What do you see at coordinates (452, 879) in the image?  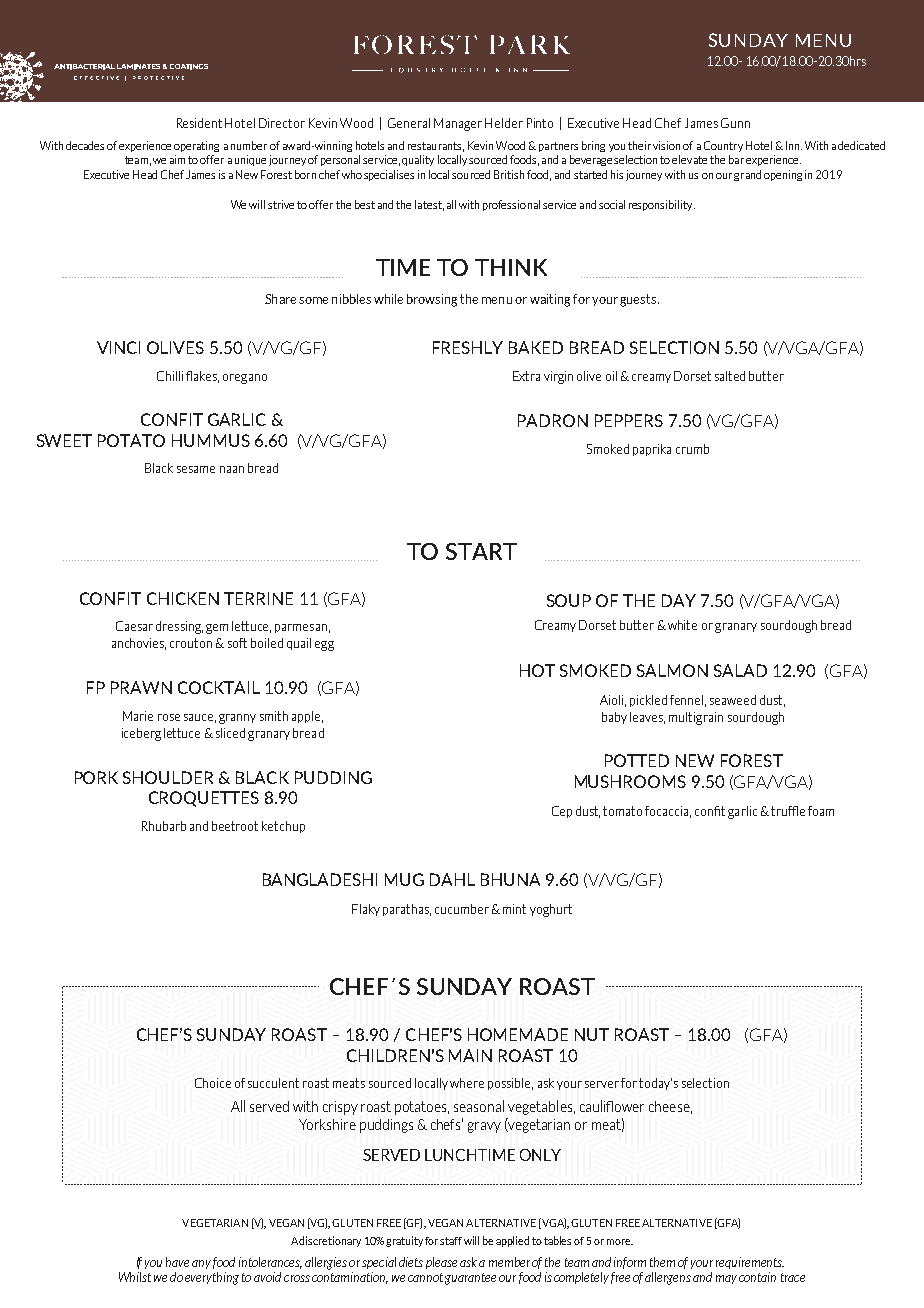 I see `DAHL` at bounding box center [452, 879].
